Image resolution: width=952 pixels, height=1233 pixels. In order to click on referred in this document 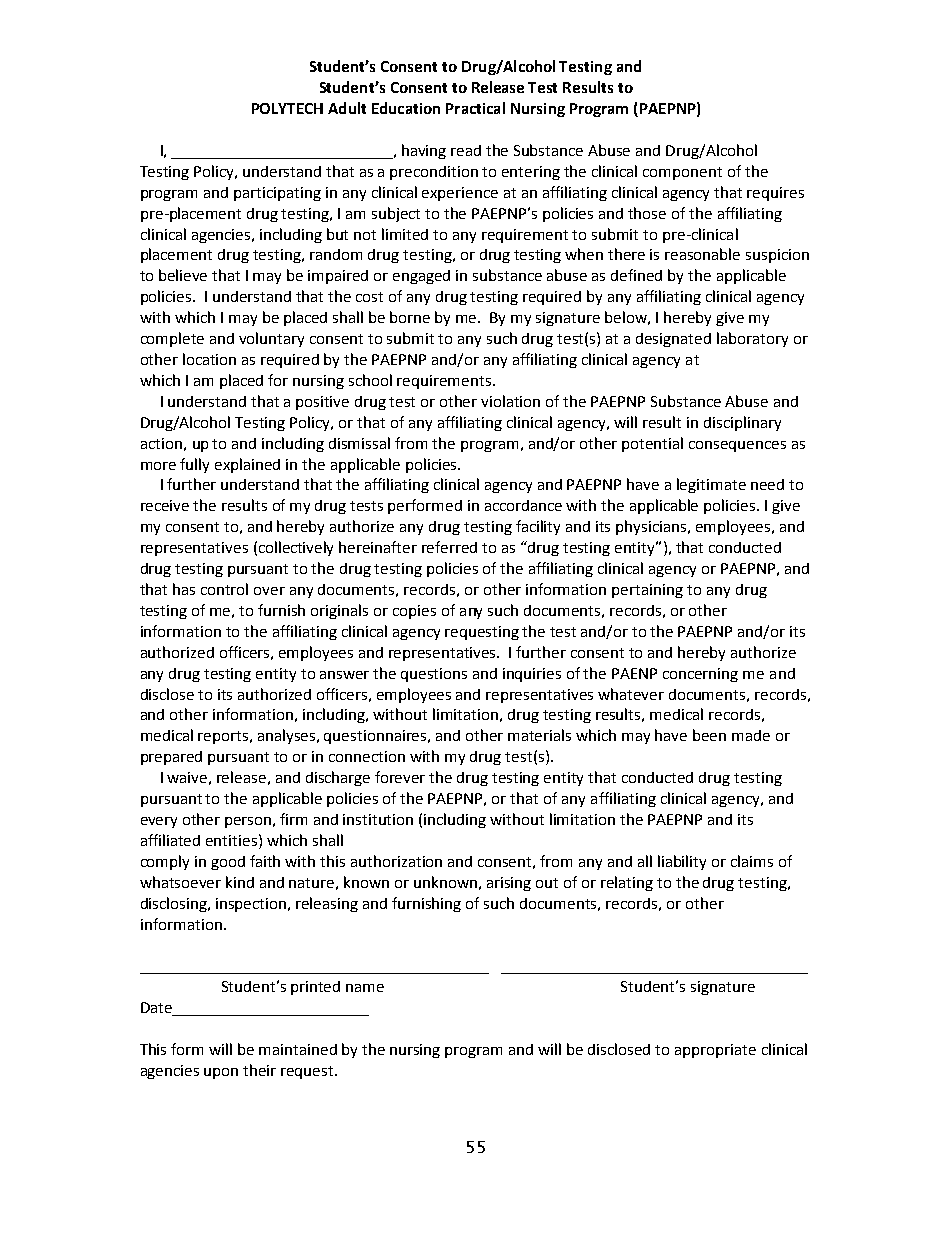, I will do `click(449, 547)`.
